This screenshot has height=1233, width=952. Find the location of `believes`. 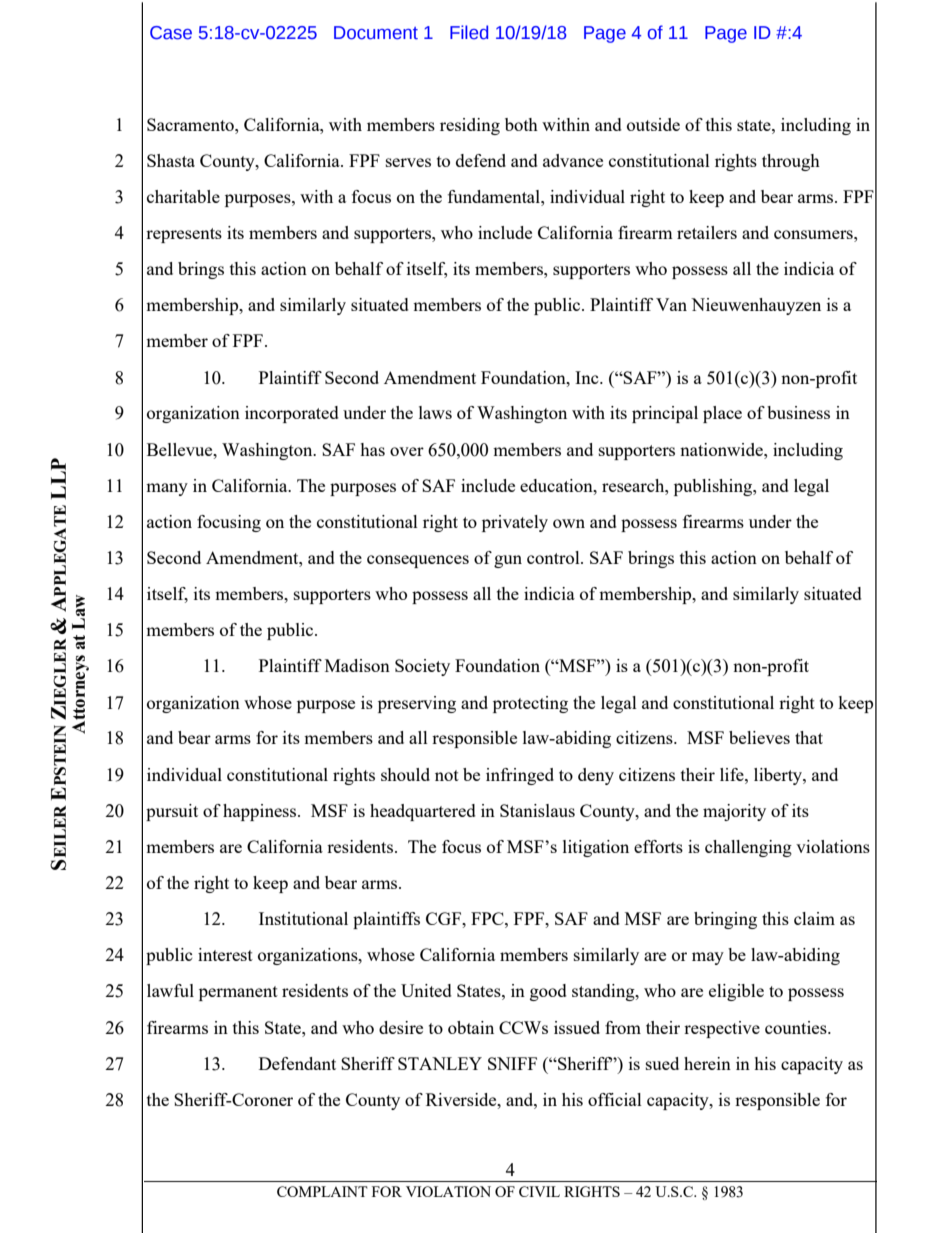

believes is located at coordinates (759, 737).
